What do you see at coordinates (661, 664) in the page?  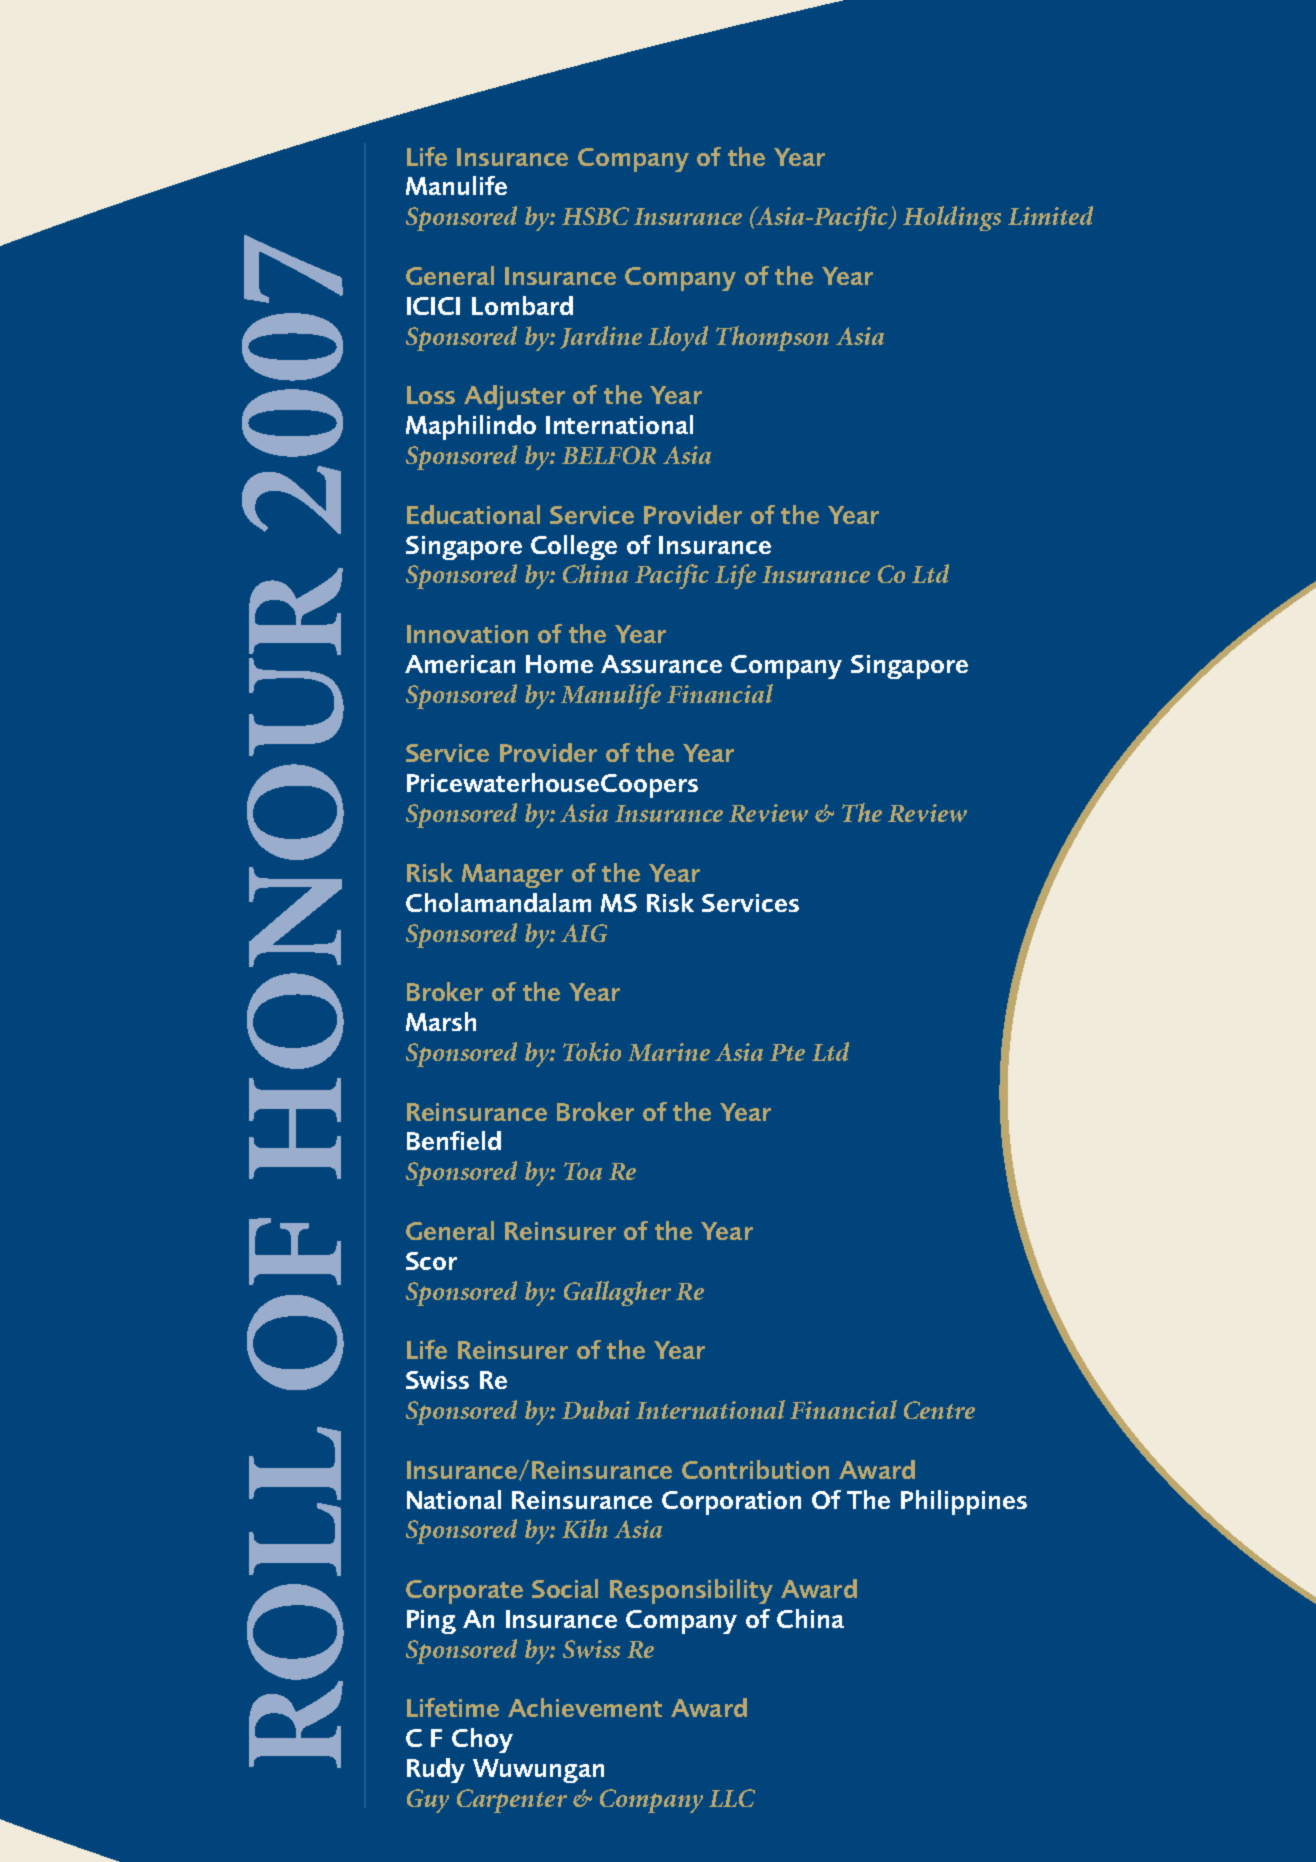 I see `Assurance` at bounding box center [661, 664].
